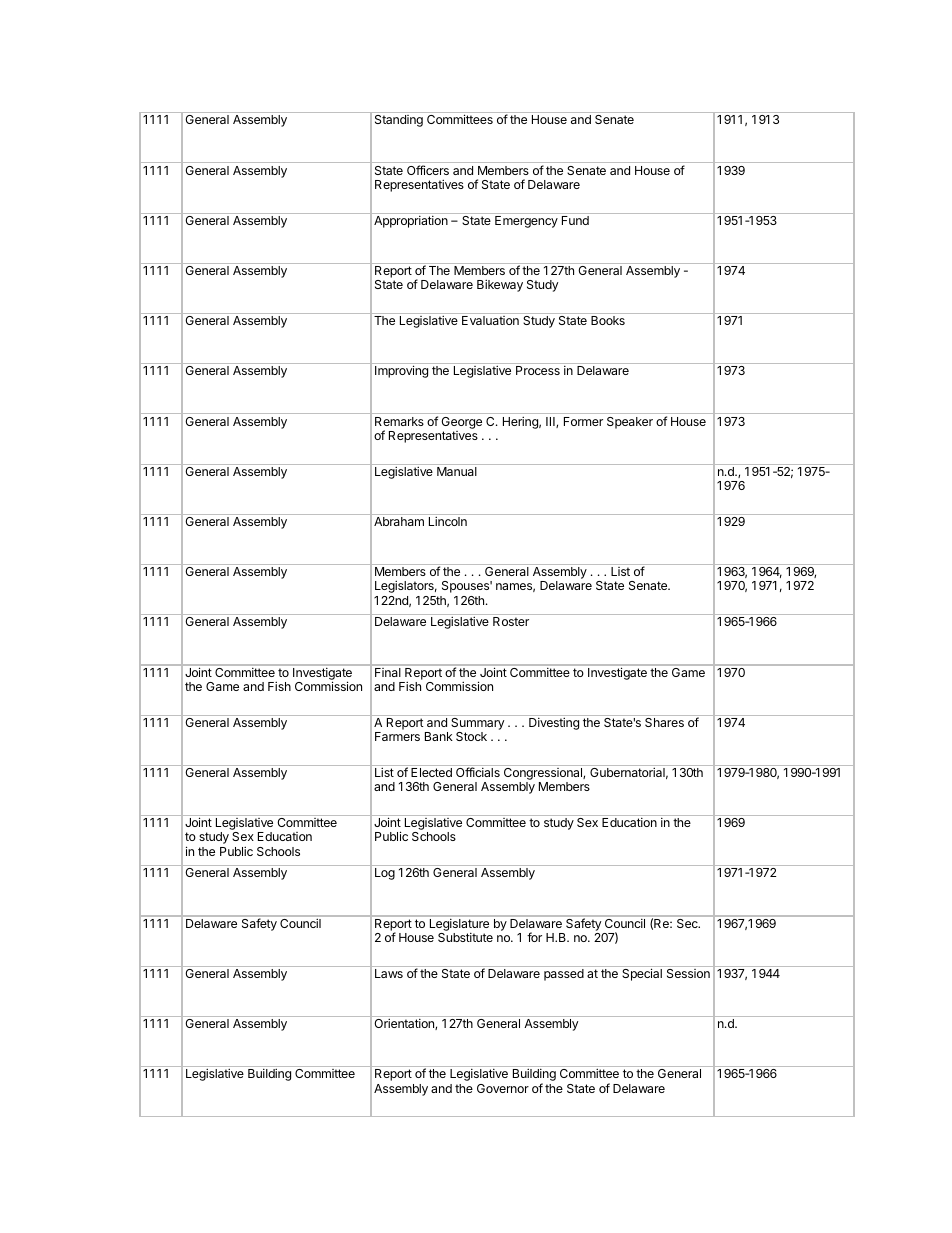 The image size is (952, 1233). Describe the element at coordinates (399, 121) in the screenshot. I see `Standing` at that location.
